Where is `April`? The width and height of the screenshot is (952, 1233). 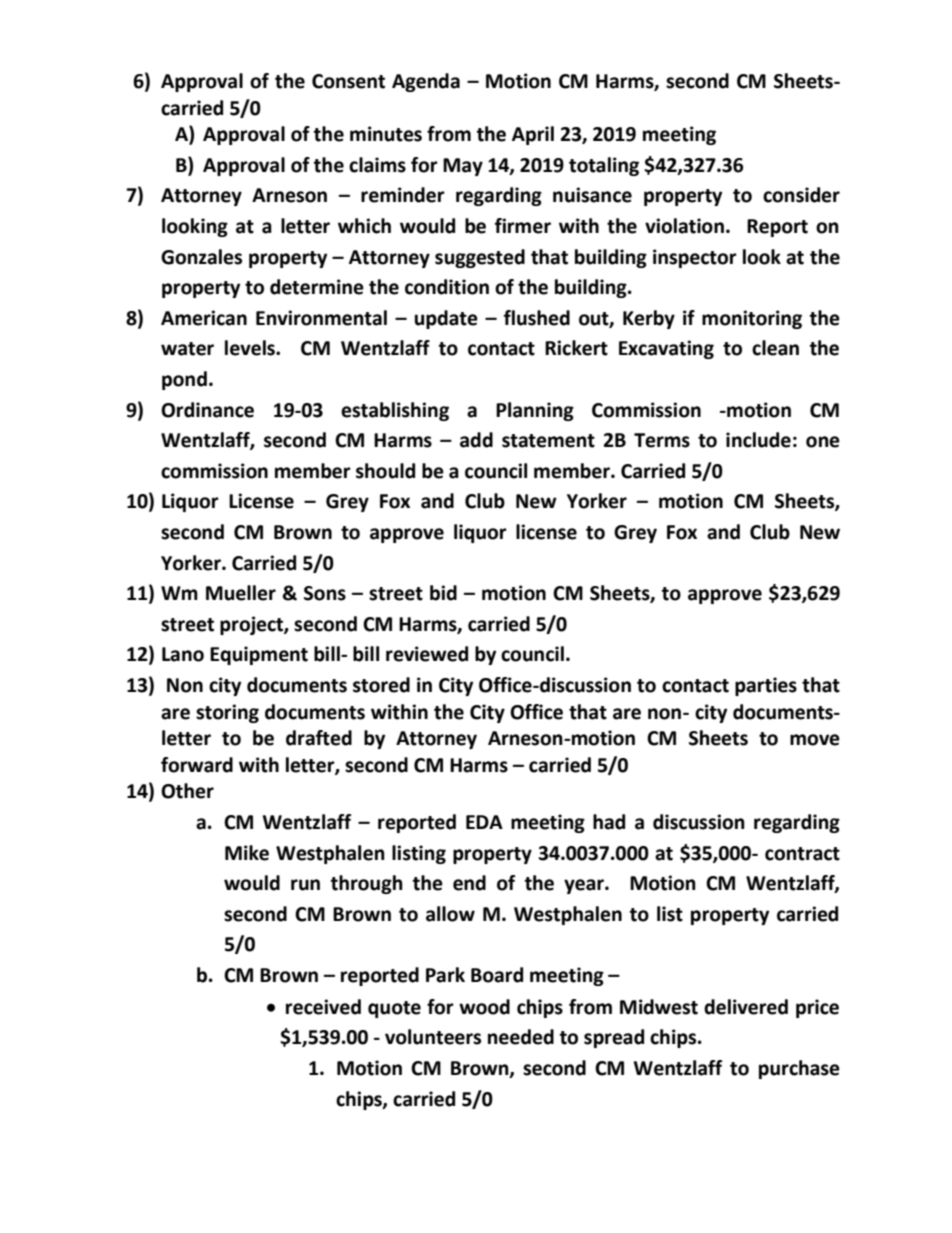 April is located at coordinates (533, 135).
